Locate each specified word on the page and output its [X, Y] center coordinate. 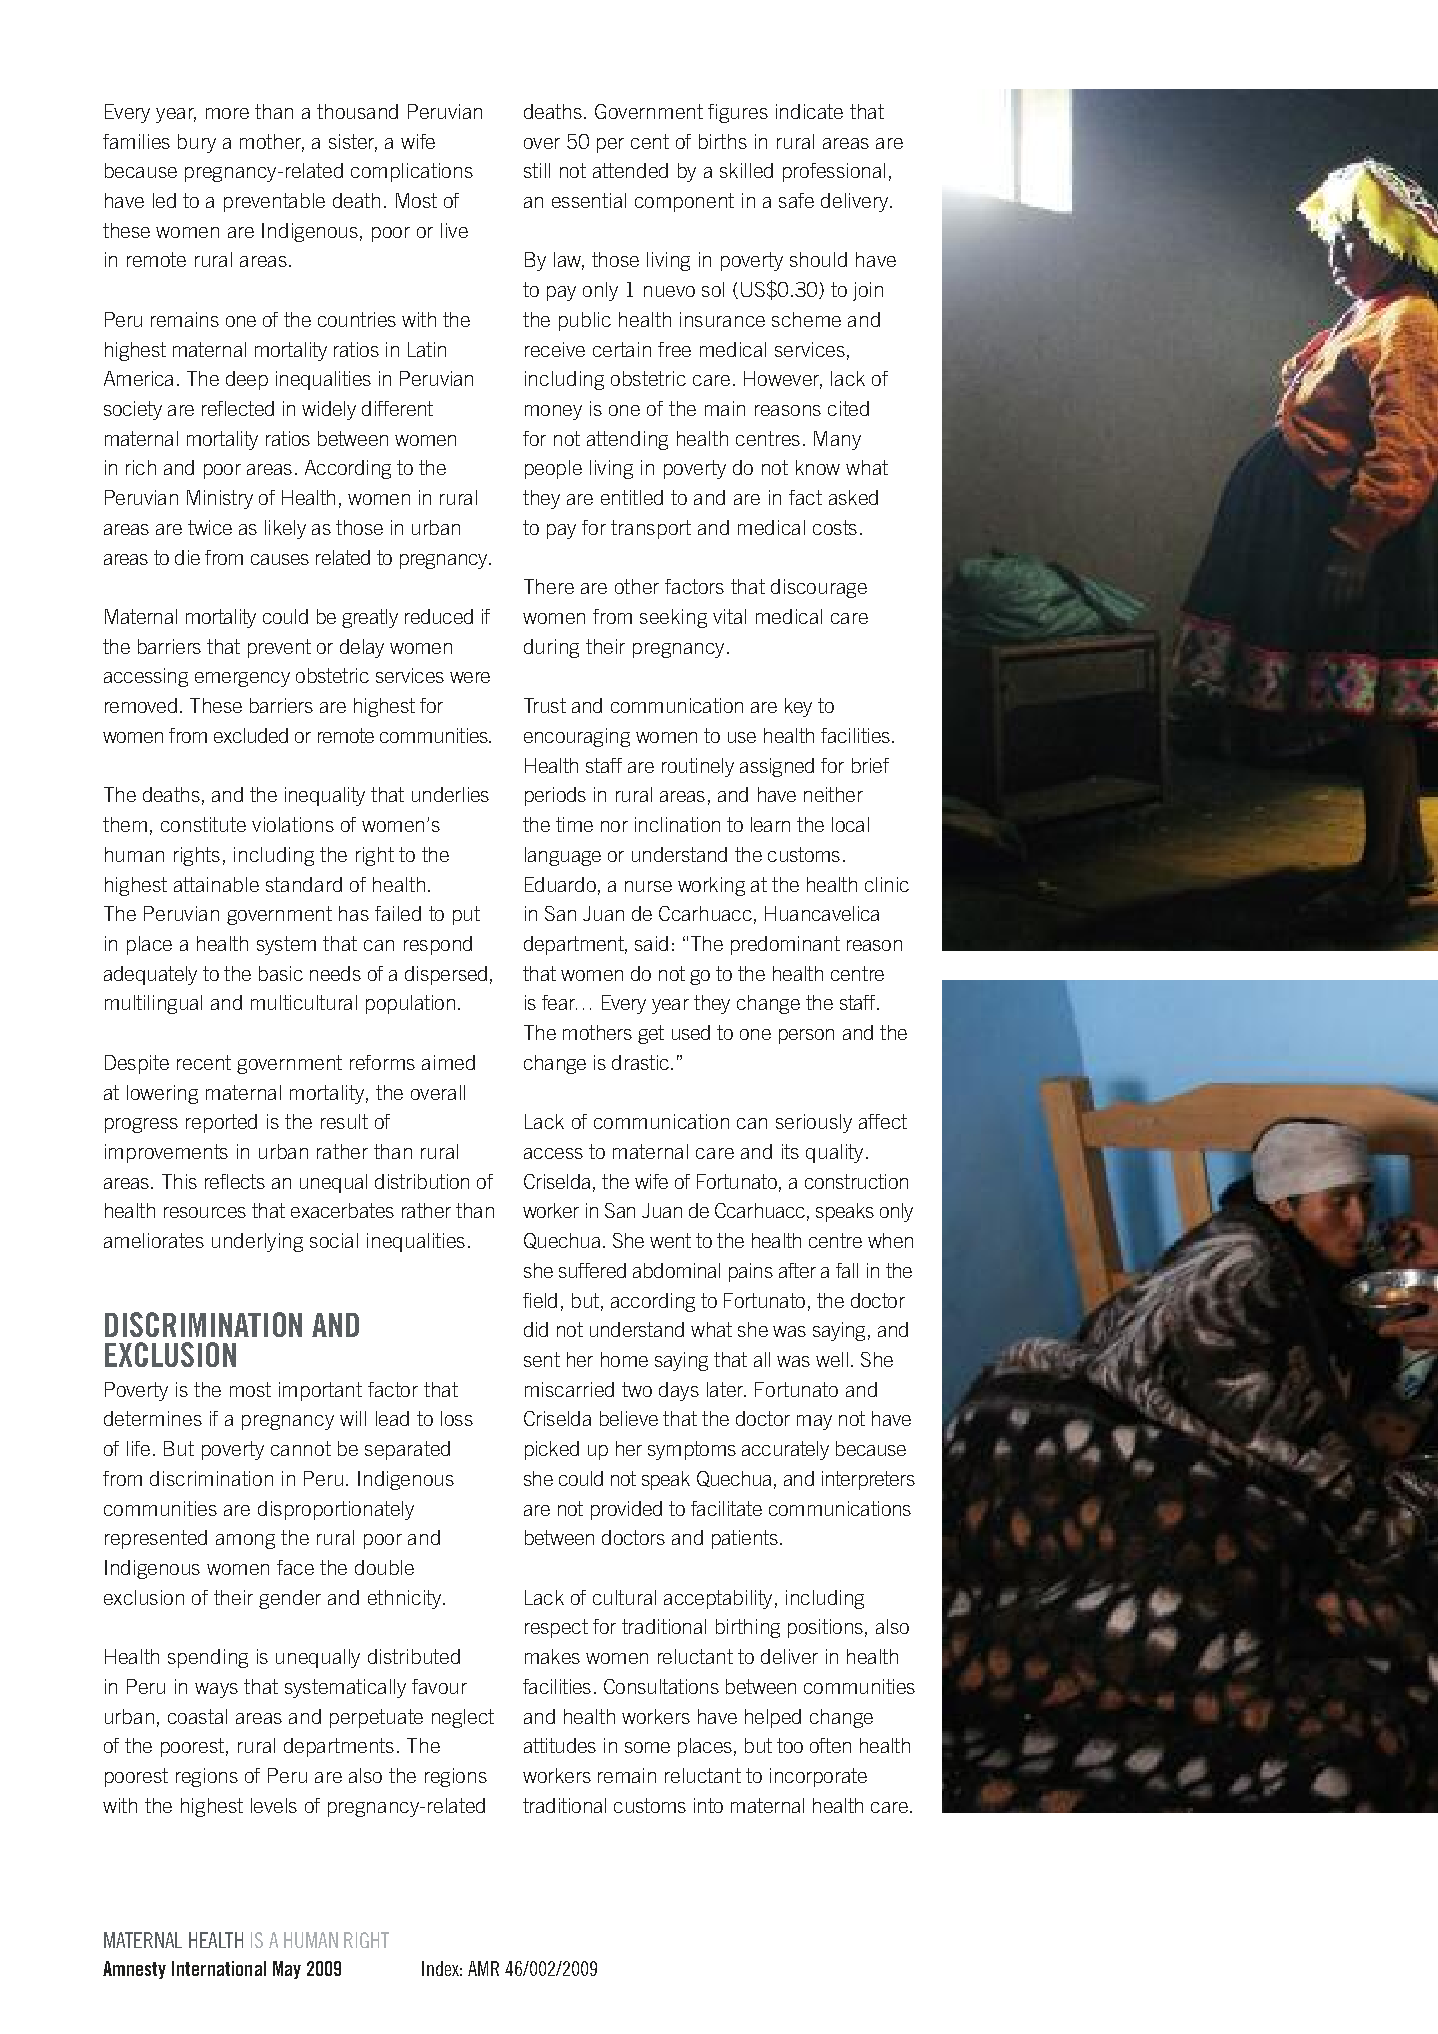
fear [559, 1002]
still [537, 170]
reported [221, 1123]
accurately [785, 1450]
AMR [483, 1968]
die [187, 557]
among [245, 1541]
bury [197, 143]
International [219, 1968]
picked [552, 1450]
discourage [819, 588]
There [549, 586]
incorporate [818, 1777]
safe [796, 200]
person [806, 1036]
